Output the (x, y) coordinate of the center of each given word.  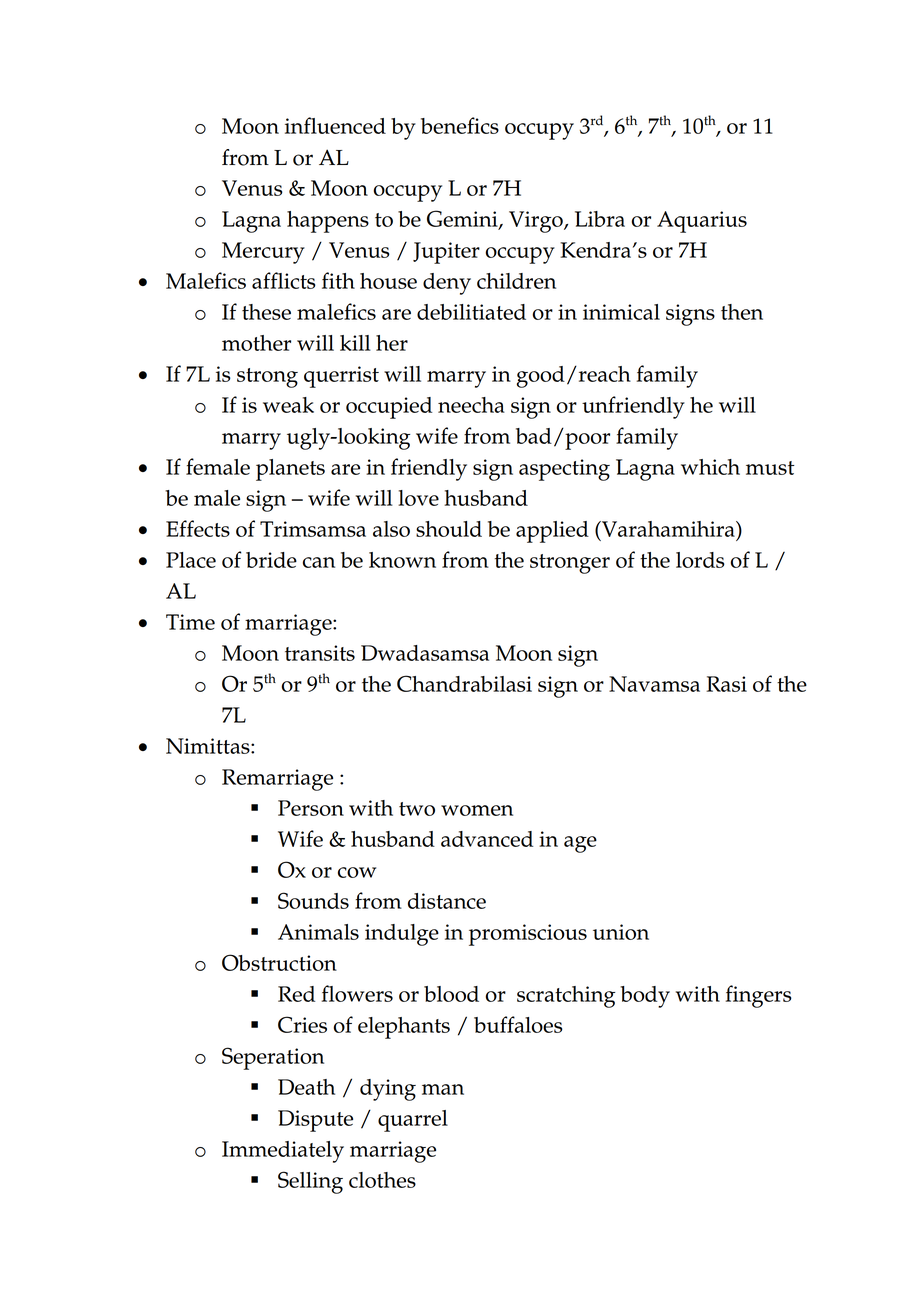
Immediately (283, 1152)
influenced (335, 125)
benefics (460, 125)
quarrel (413, 1121)
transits (320, 653)
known (402, 560)
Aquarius (702, 222)
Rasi (726, 684)
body (645, 997)
